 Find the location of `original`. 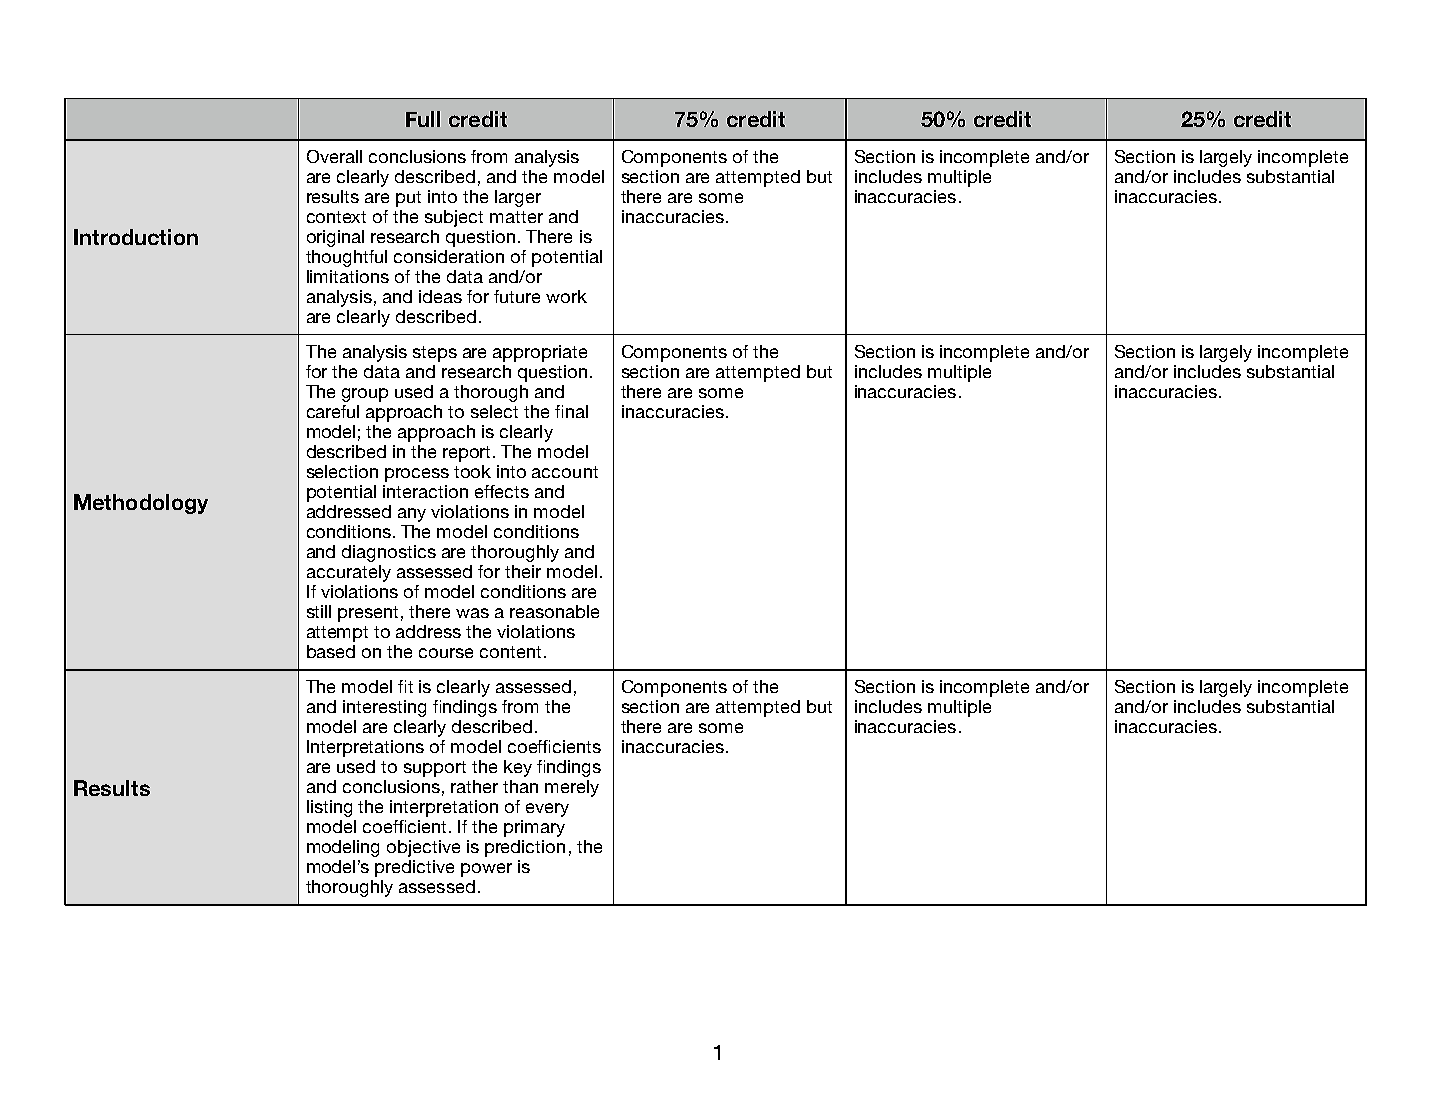

original is located at coordinates (335, 238).
